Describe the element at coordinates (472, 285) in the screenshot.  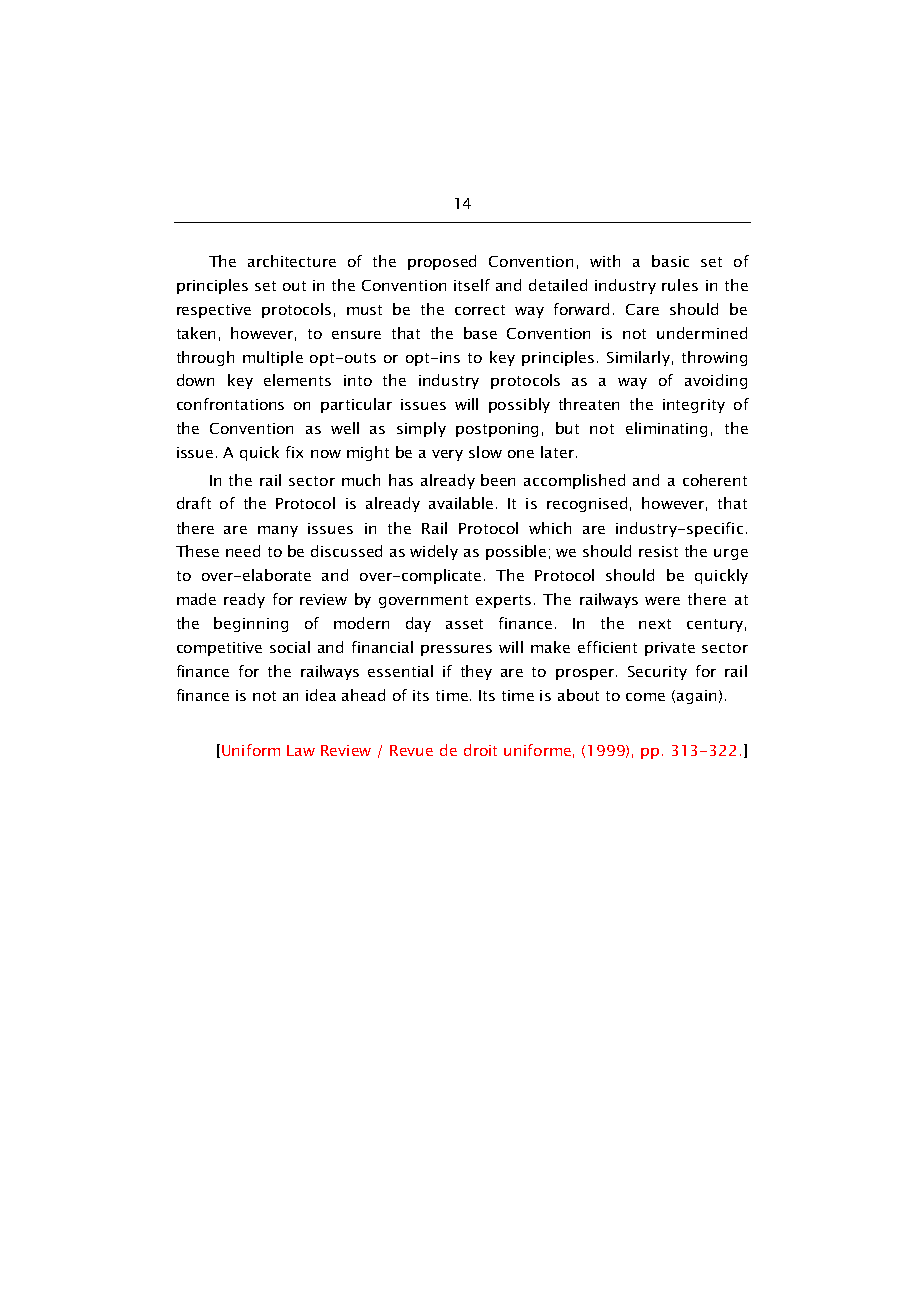
I see `itself` at that location.
